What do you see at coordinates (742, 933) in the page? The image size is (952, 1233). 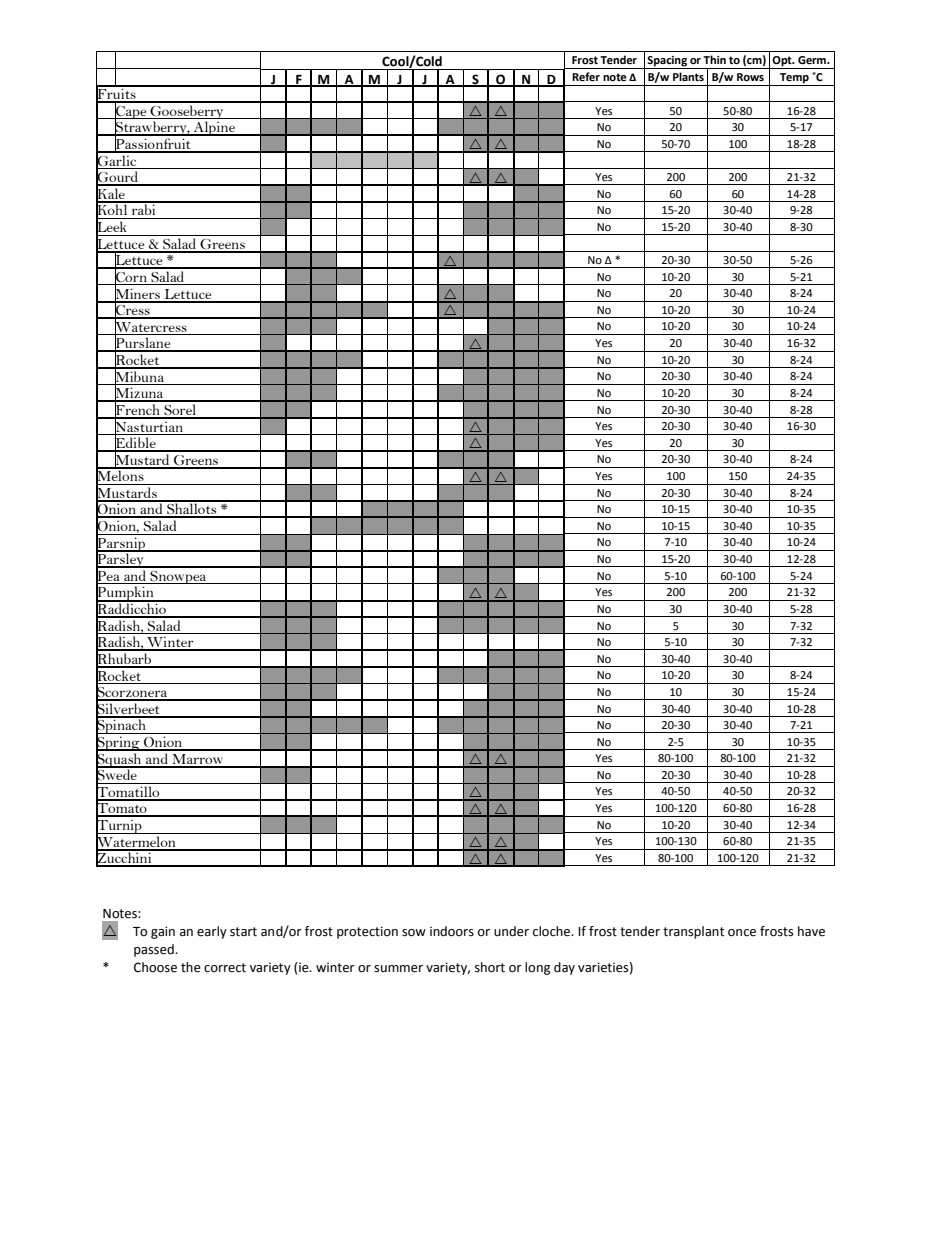 I see `once` at bounding box center [742, 933].
